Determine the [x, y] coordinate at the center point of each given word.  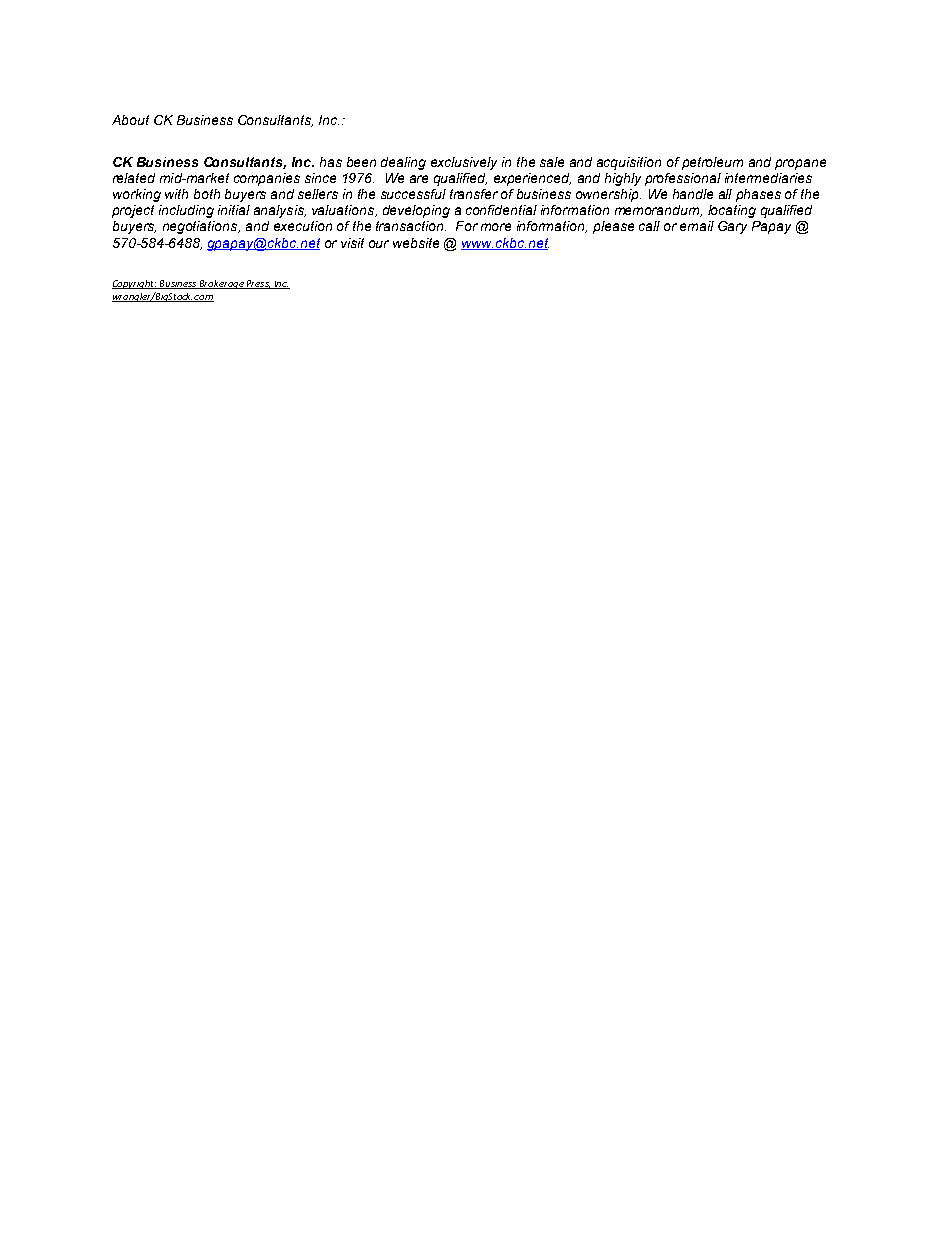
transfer [474, 194]
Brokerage [221, 284]
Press [258, 284]
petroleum [712, 163]
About [130, 120]
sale [552, 162]
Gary [732, 227]
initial [234, 210]
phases [758, 195]
